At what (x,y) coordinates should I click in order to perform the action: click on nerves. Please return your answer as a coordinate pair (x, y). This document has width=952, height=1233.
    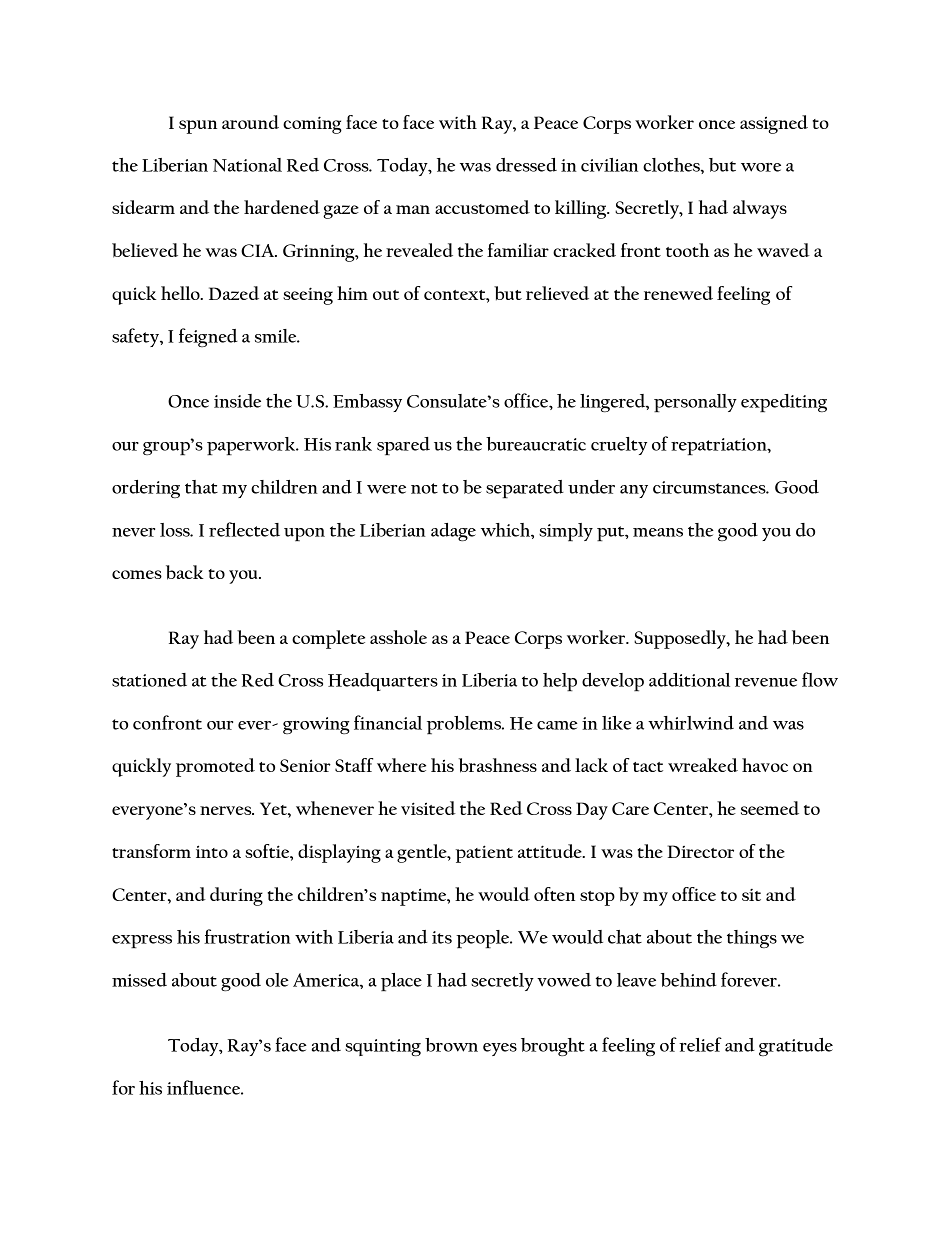
    Looking at the image, I should click on (227, 810).
